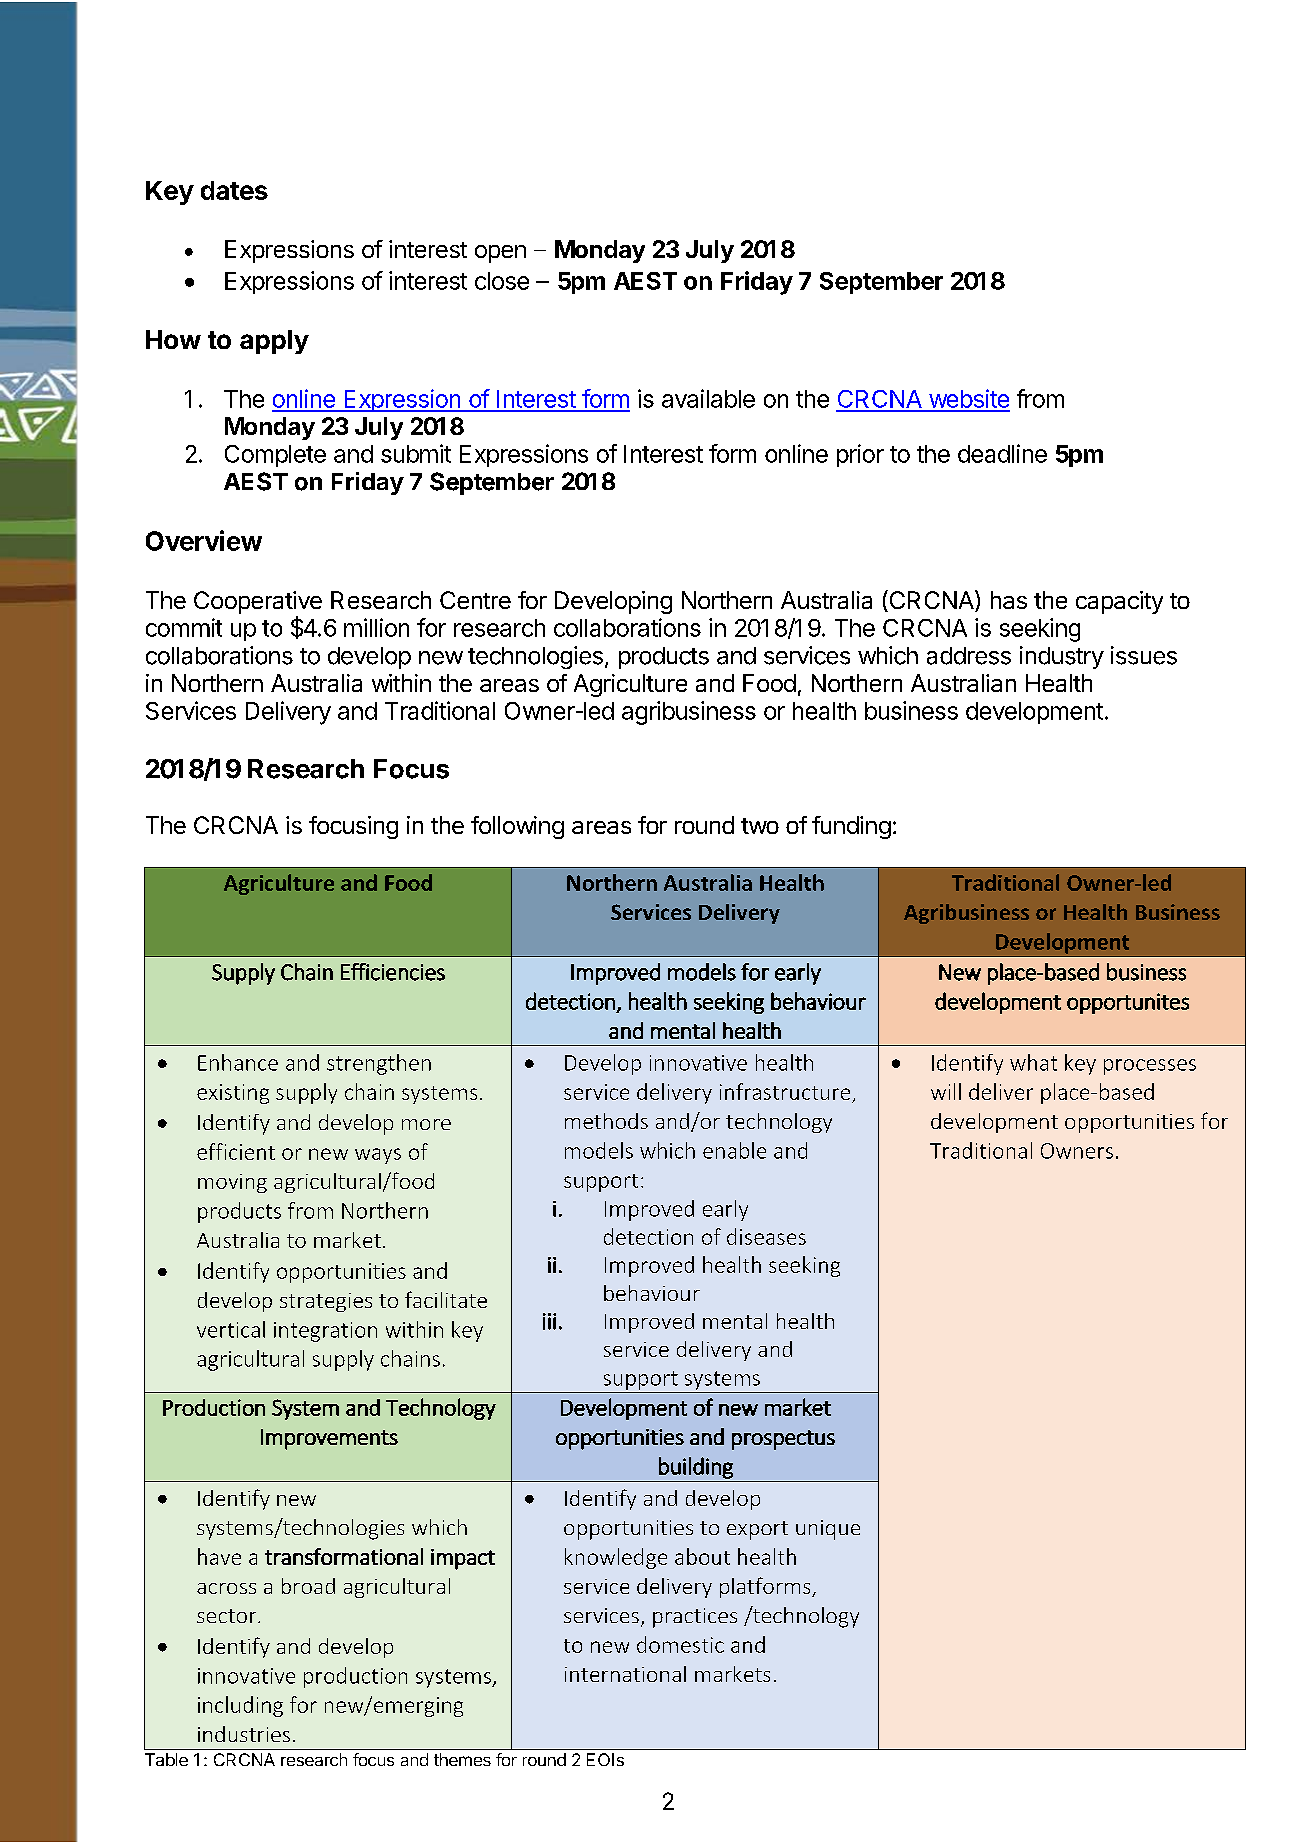 This page has height=1843, width=1302. I want to click on what, so click(1033, 1062).
